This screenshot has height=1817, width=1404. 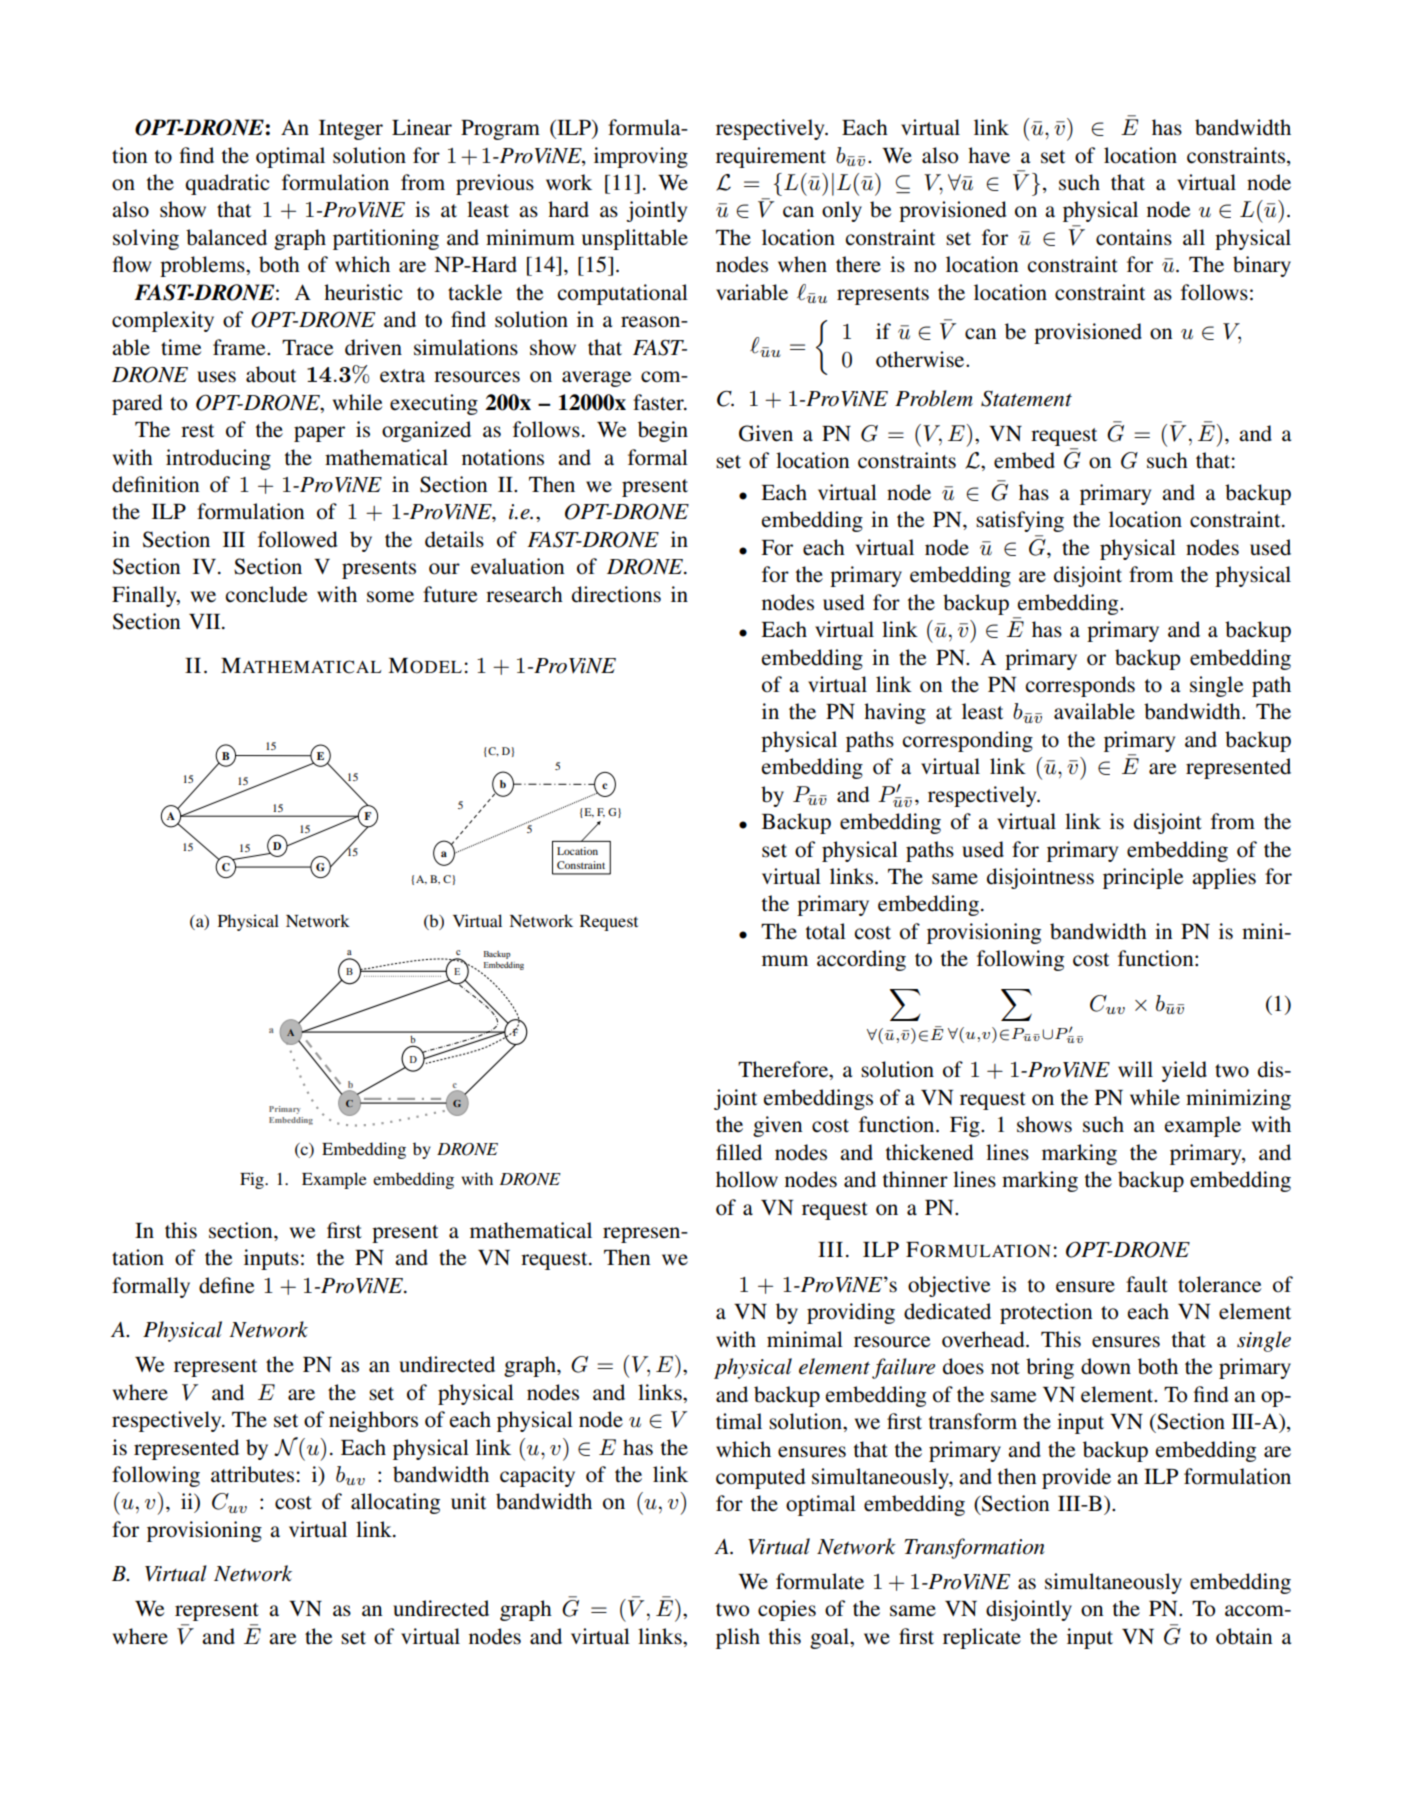 What do you see at coordinates (1143, 878) in the screenshot?
I see `principle` at bounding box center [1143, 878].
